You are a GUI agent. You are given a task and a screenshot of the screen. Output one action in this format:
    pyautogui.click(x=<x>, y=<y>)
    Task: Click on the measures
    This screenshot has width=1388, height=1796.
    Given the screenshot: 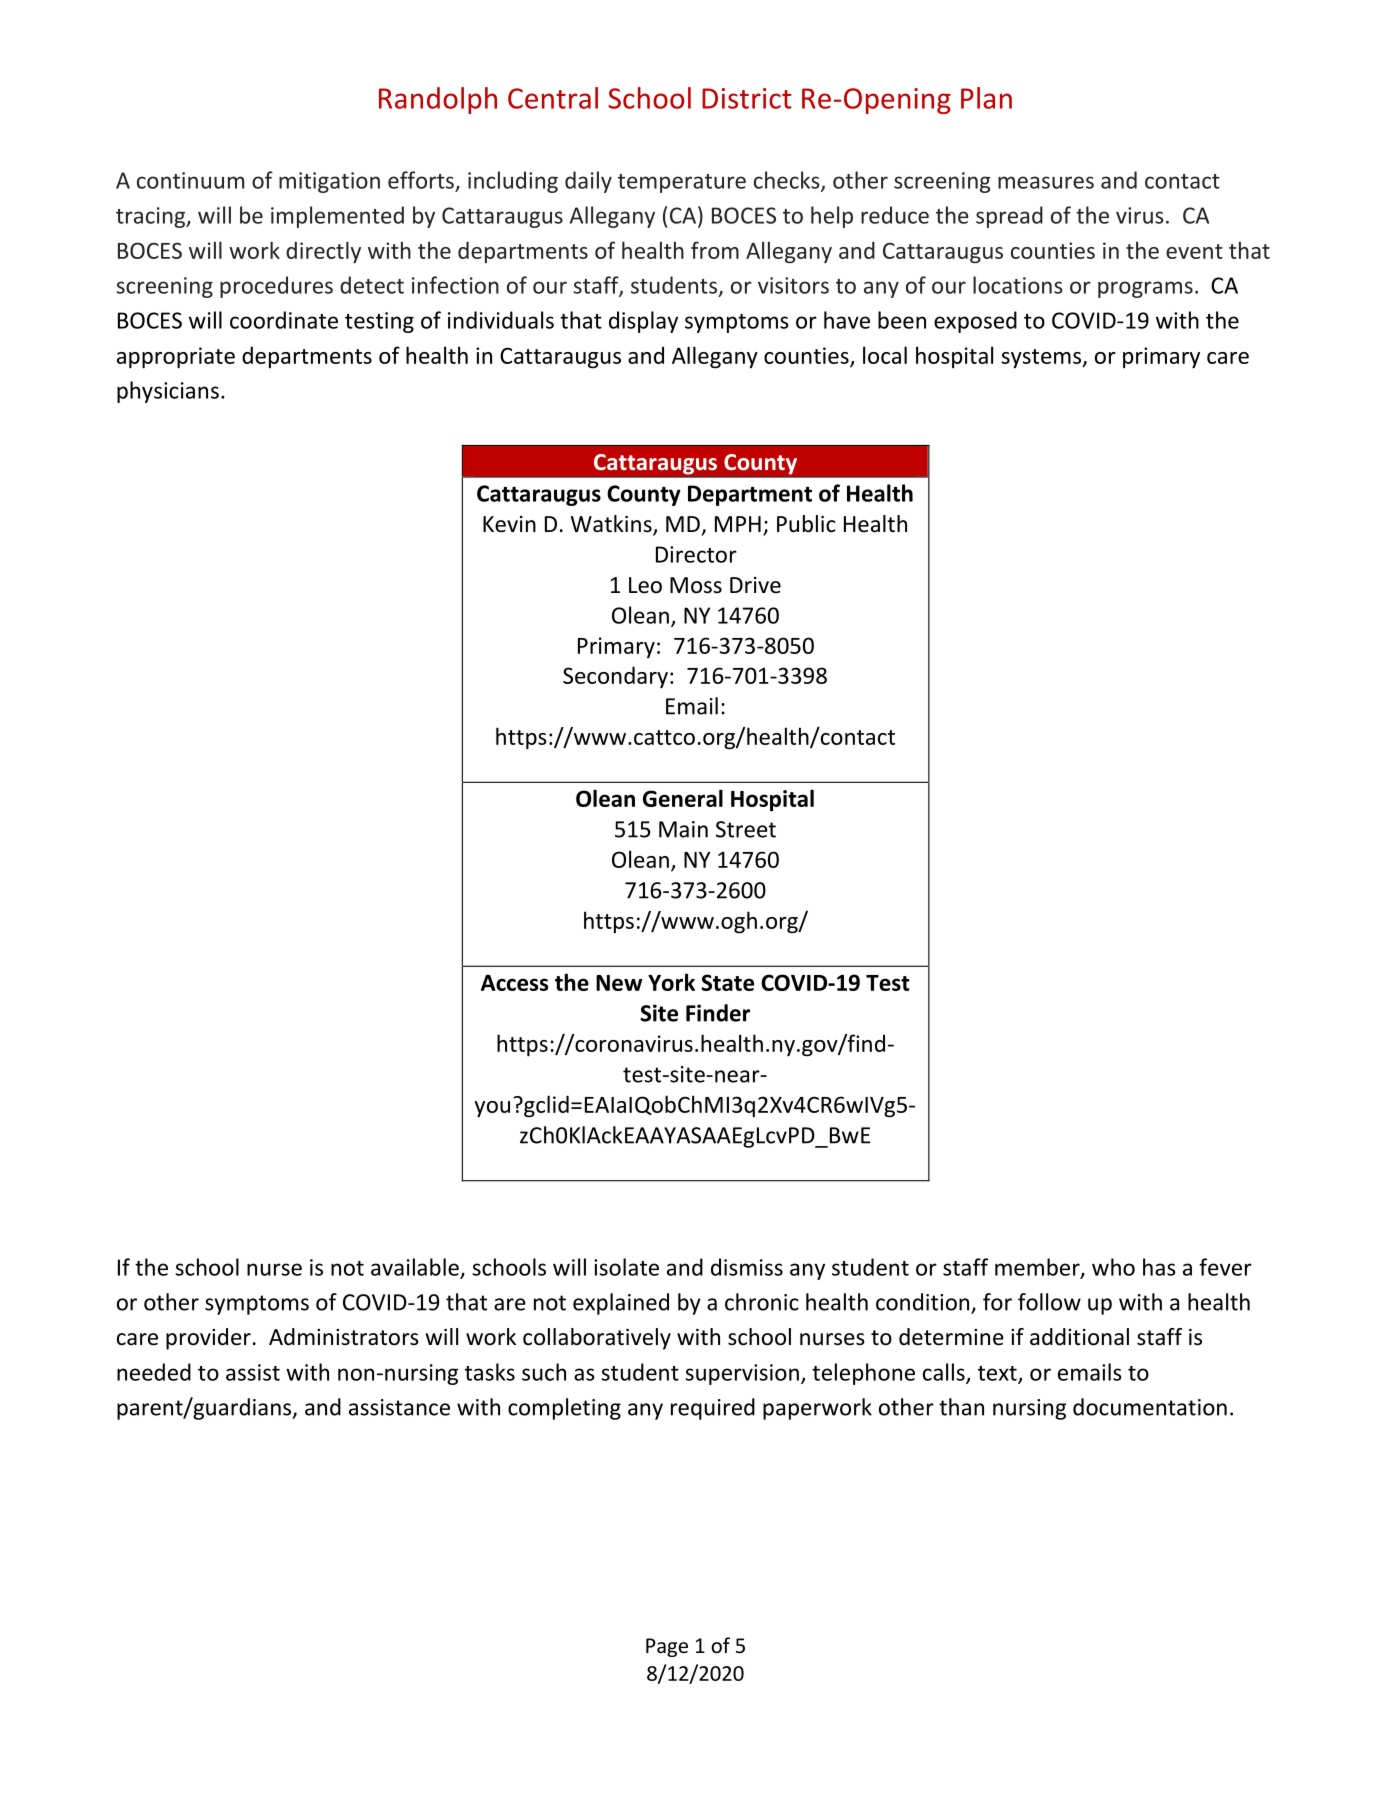 What is the action you would take?
    pyautogui.click(x=1046, y=182)
